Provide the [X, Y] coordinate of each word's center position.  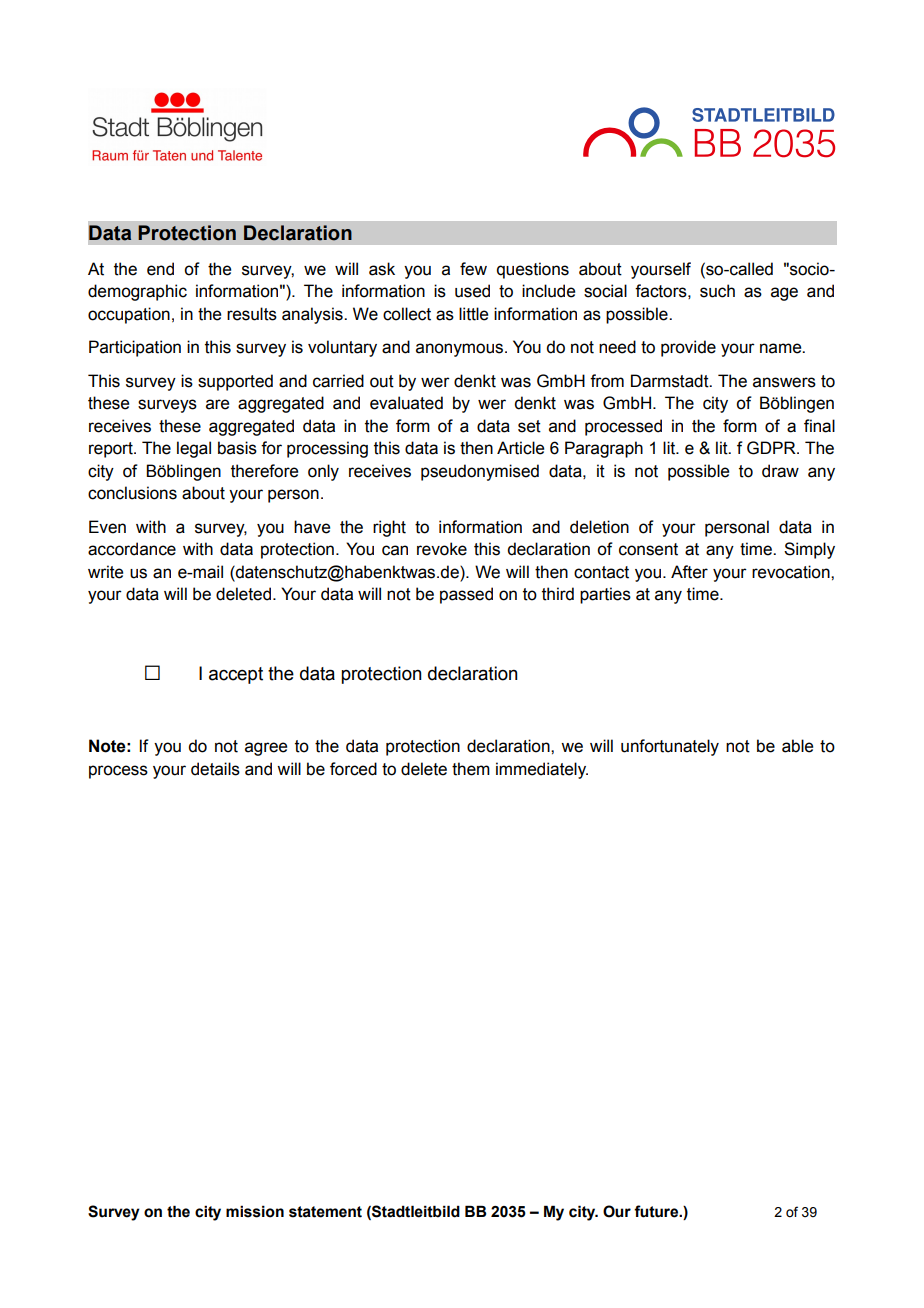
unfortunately [670, 747]
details [215, 769]
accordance [132, 549]
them [471, 769]
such [717, 291]
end [160, 269]
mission [255, 1211]
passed [466, 595]
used [472, 291]
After [689, 572]
